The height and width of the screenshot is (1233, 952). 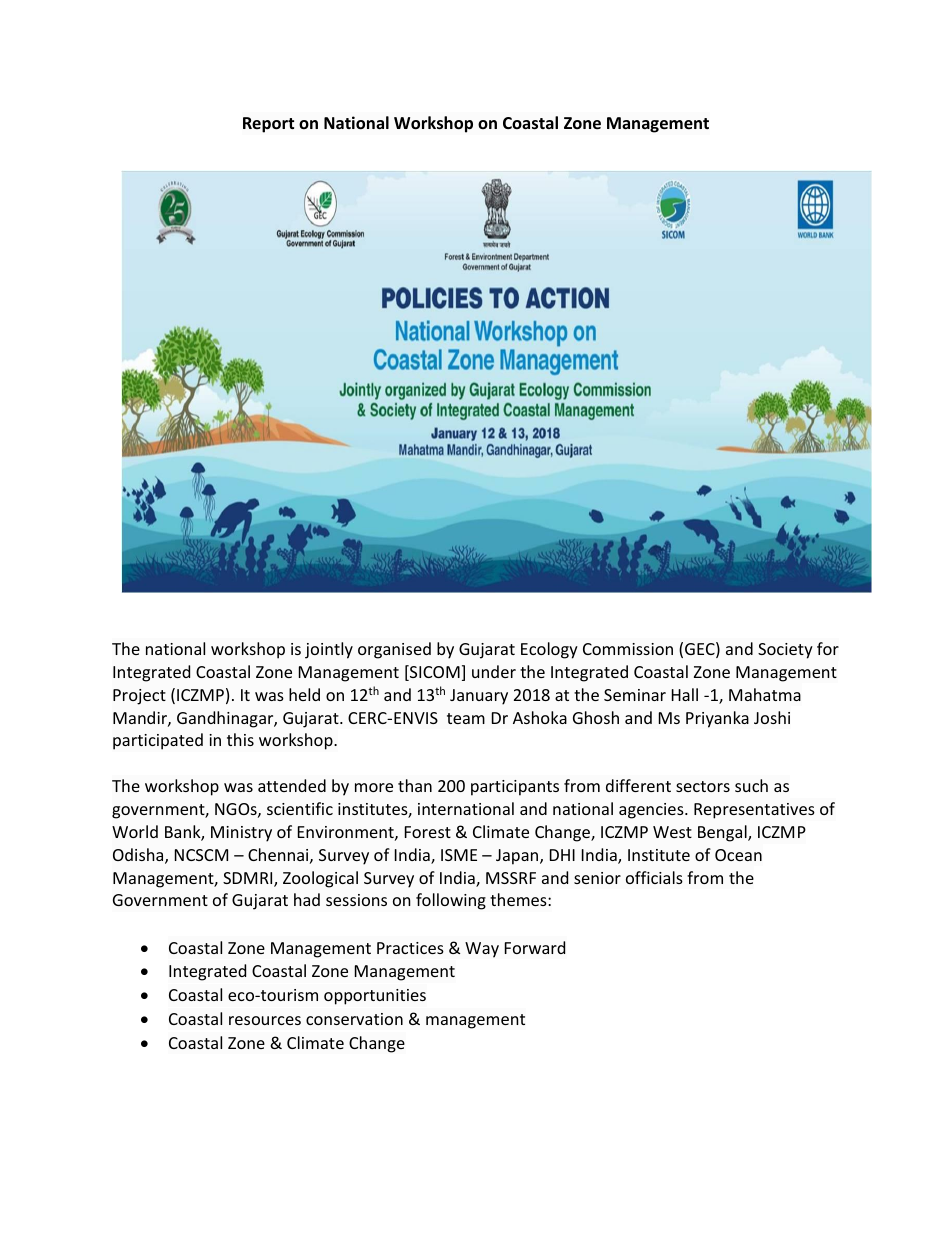 I want to click on jointly, so click(x=329, y=650).
